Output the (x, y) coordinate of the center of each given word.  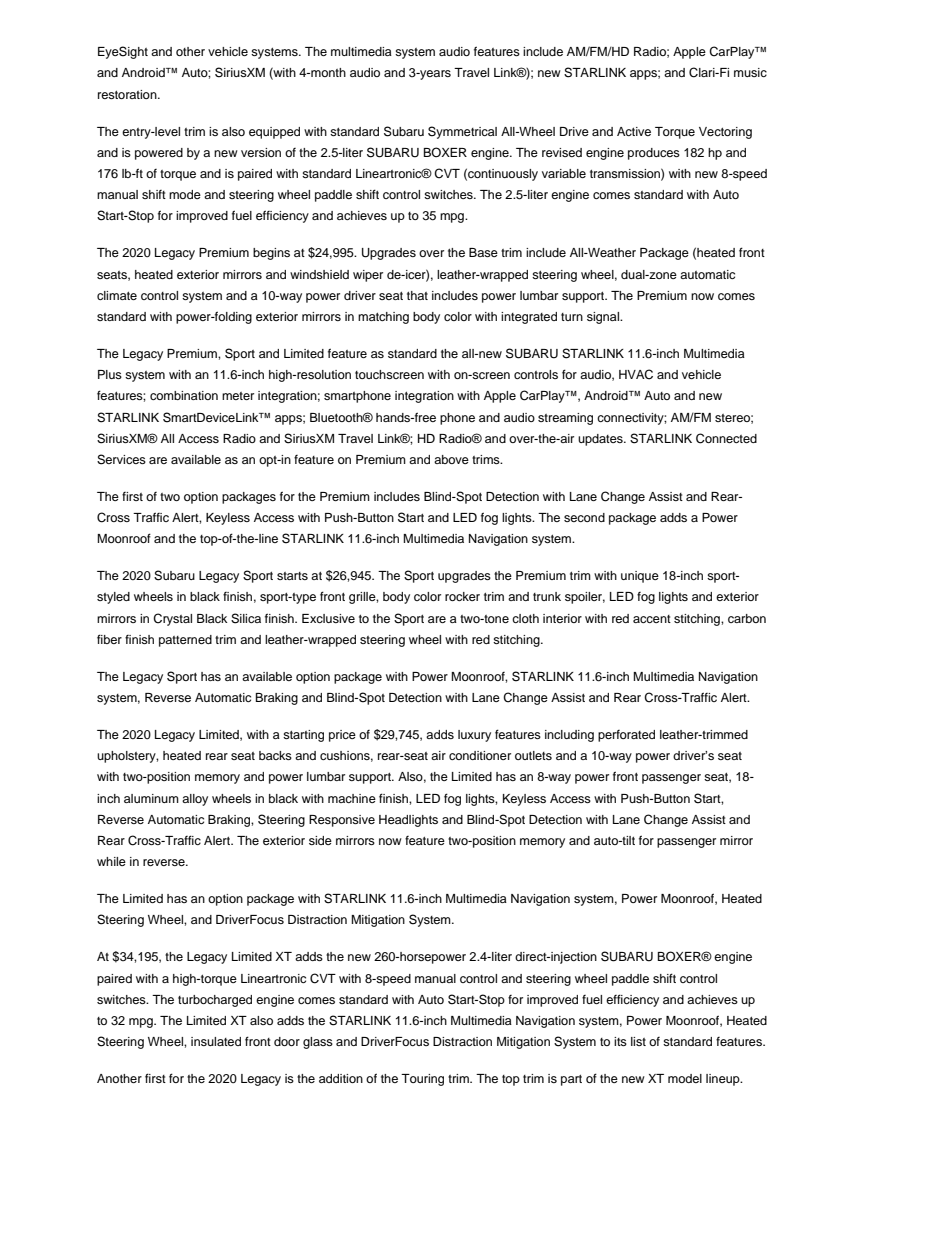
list (638, 1041)
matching (383, 318)
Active (634, 131)
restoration (128, 94)
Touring (422, 1080)
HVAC (636, 374)
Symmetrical (462, 132)
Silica (246, 618)
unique (640, 577)
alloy (195, 800)
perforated (626, 736)
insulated (216, 1041)
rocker (462, 596)
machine (352, 798)
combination (184, 395)
